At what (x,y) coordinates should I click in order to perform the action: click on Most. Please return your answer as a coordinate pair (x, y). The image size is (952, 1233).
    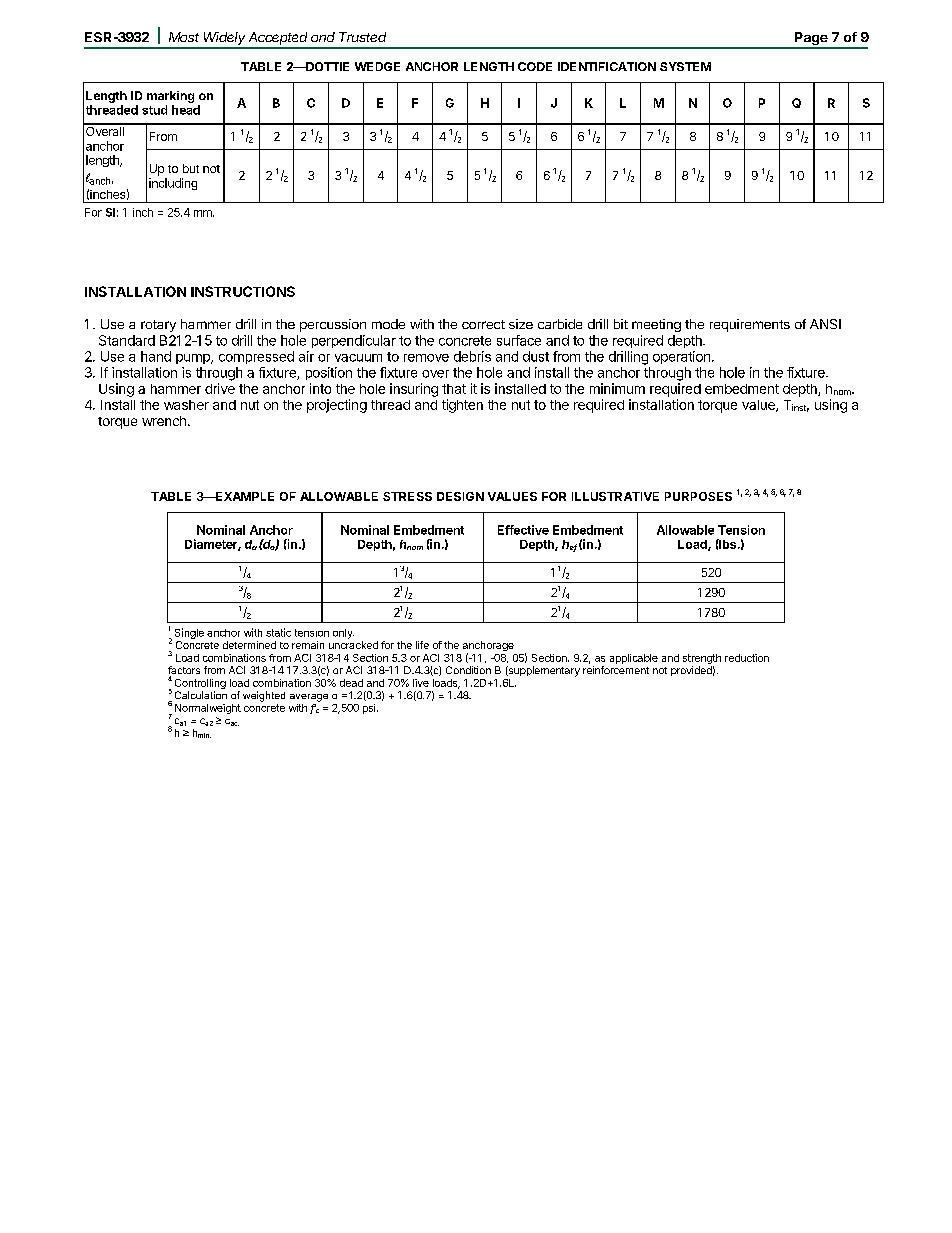
    Looking at the image, I should click on (184, 37).
